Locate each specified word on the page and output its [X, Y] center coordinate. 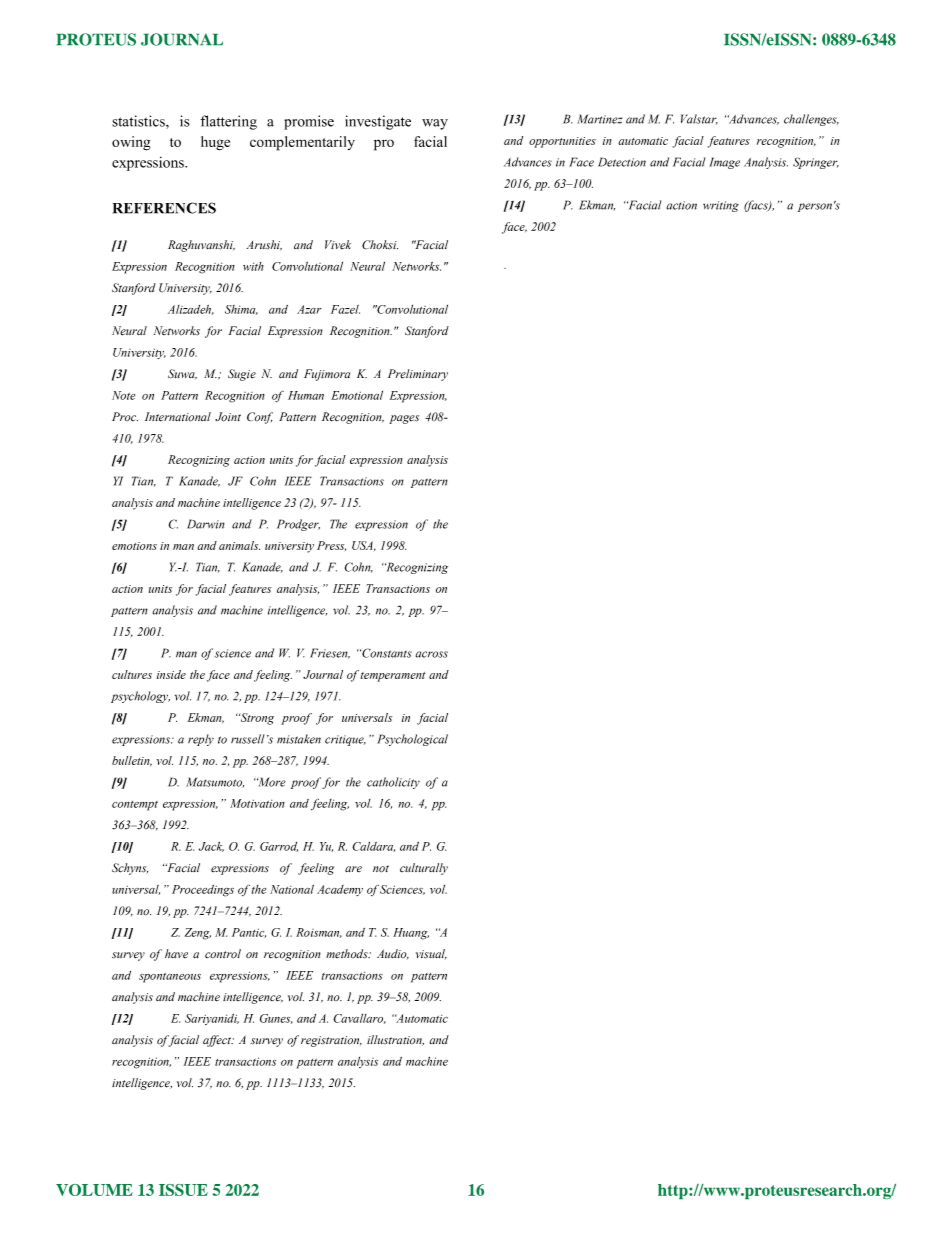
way [435, 124]
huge [215, 143]
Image [724, 163]
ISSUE [183, 1190]
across [432, 654]
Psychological [412, 740]
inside [171, 674]
